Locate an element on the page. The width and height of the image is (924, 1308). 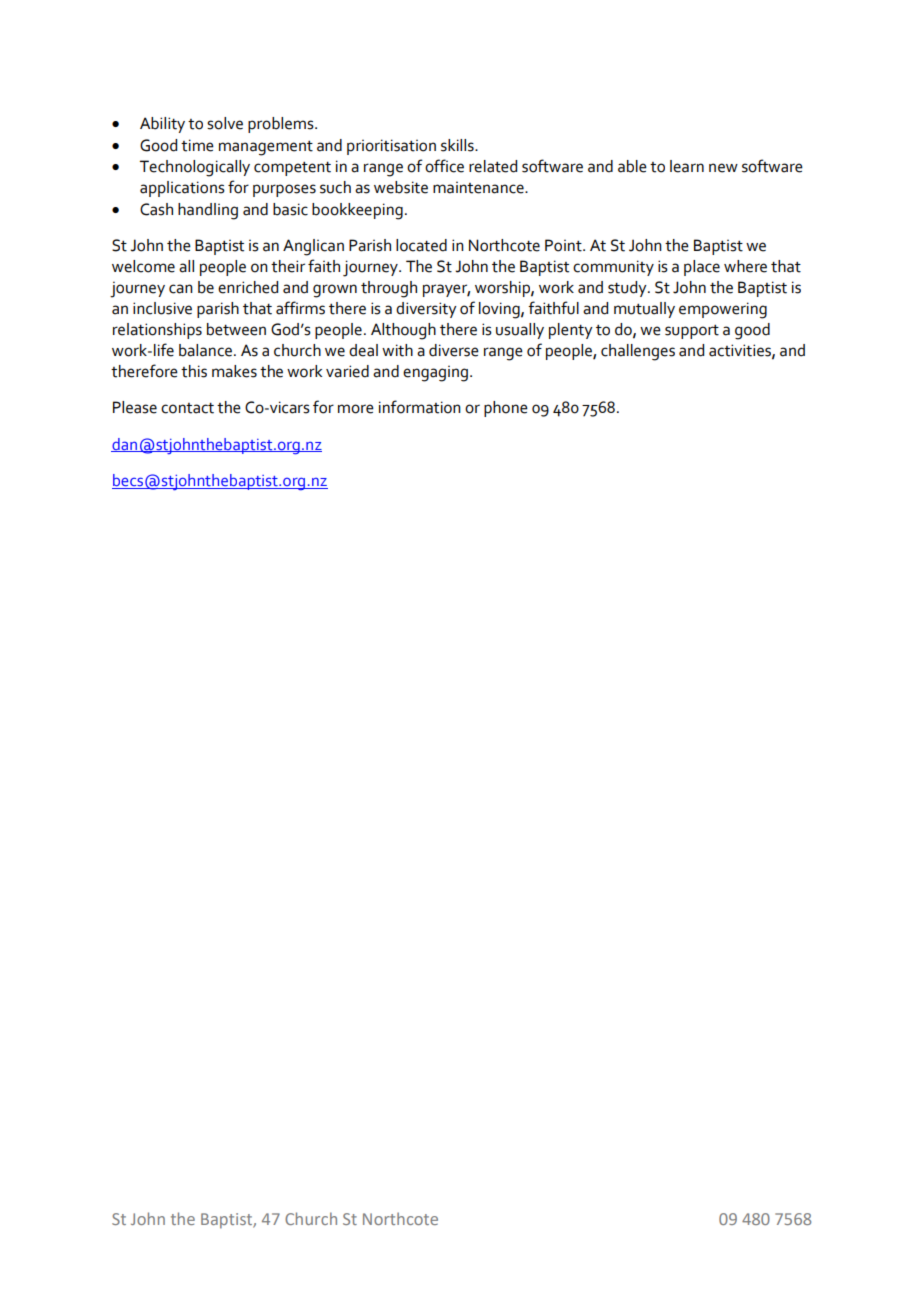
contact is located at coordinates (187, 408).
